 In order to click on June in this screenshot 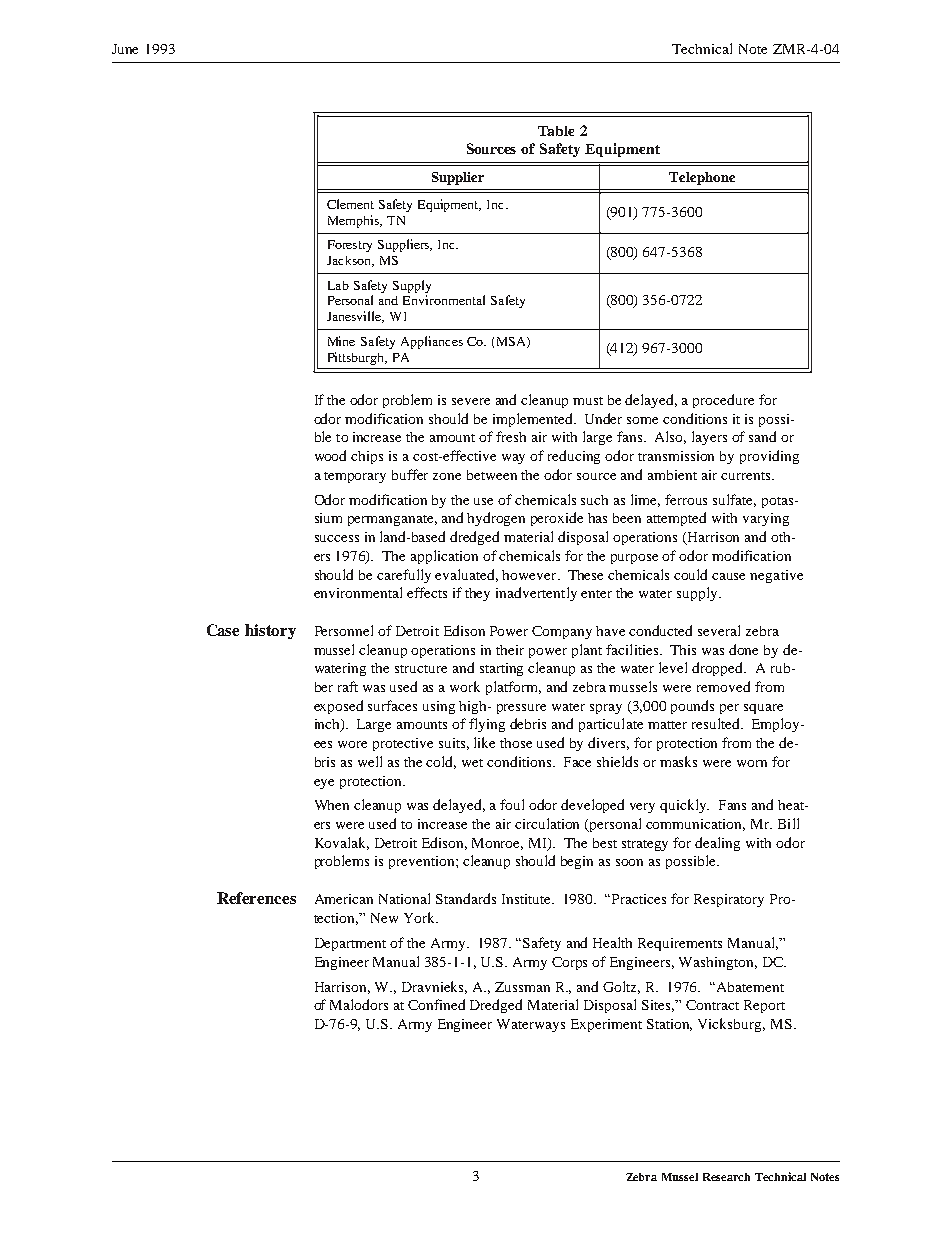, I will do `click(125, 49)`.
